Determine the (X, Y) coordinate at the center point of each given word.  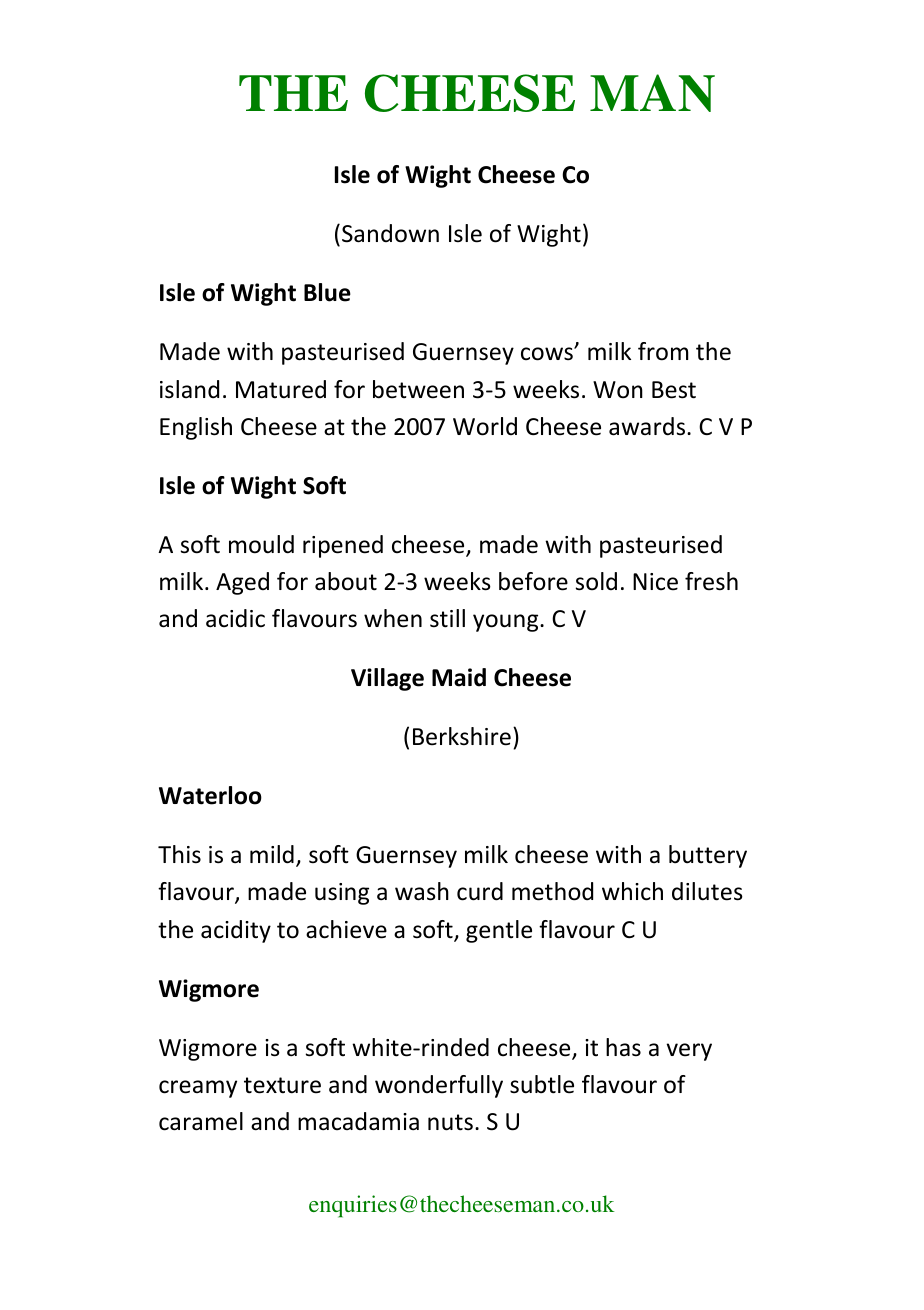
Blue (327, 292)
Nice (655, 582)
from (663, 351)
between (418, 389)
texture (282, 1085)
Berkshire (462, 736)
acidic (235, 618)
